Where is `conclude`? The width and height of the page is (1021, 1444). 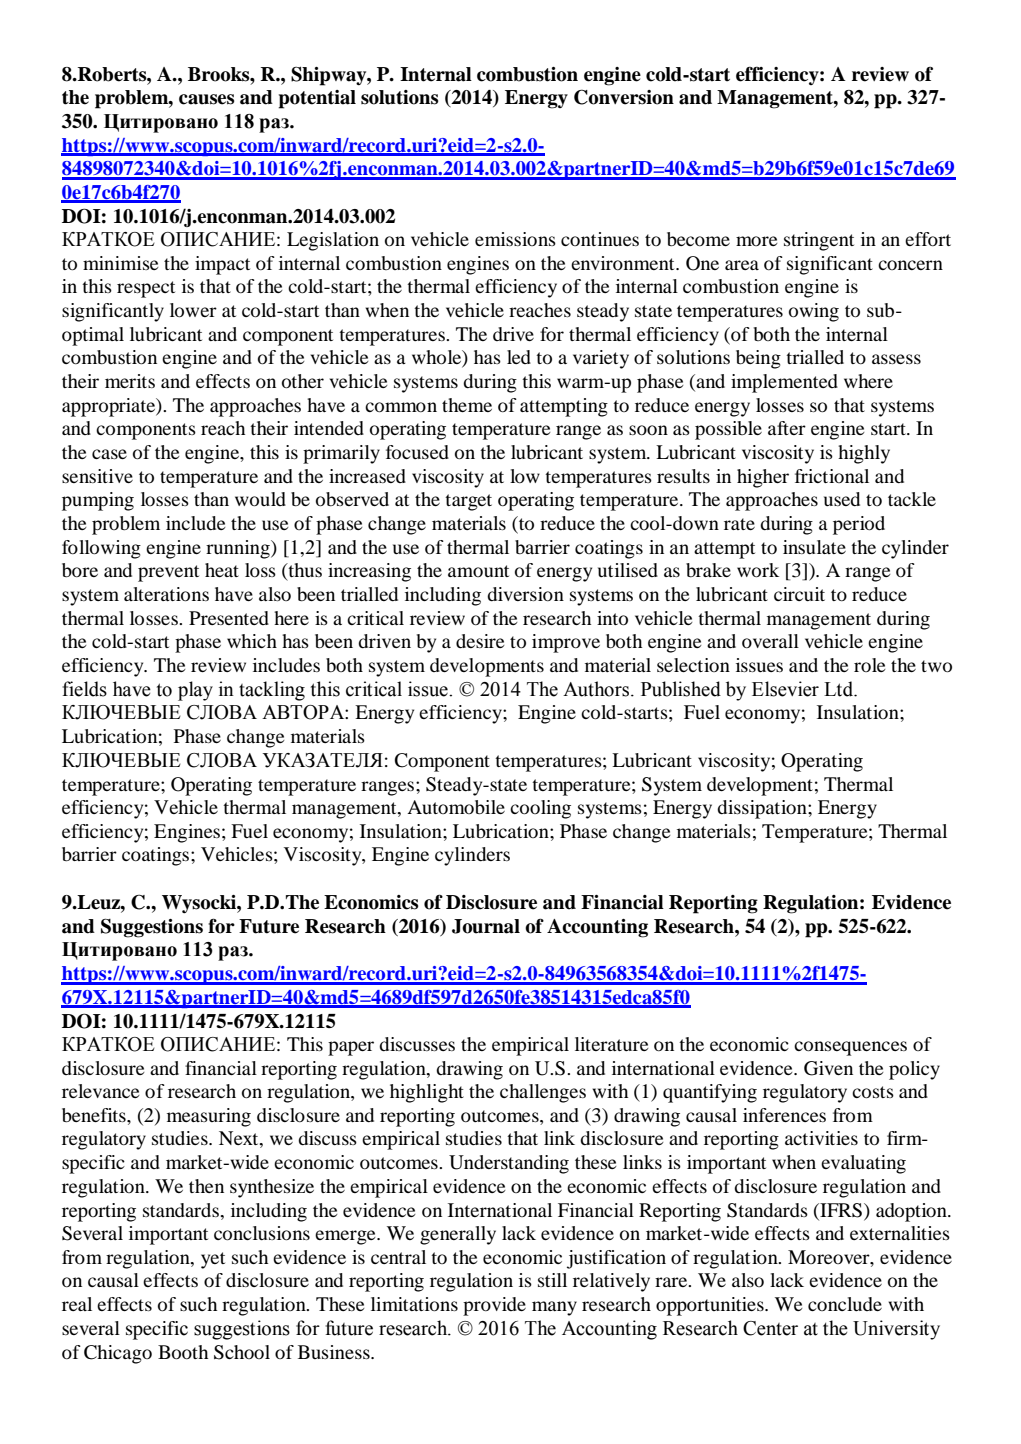 conclude is located at coordinates (845, 1304).
